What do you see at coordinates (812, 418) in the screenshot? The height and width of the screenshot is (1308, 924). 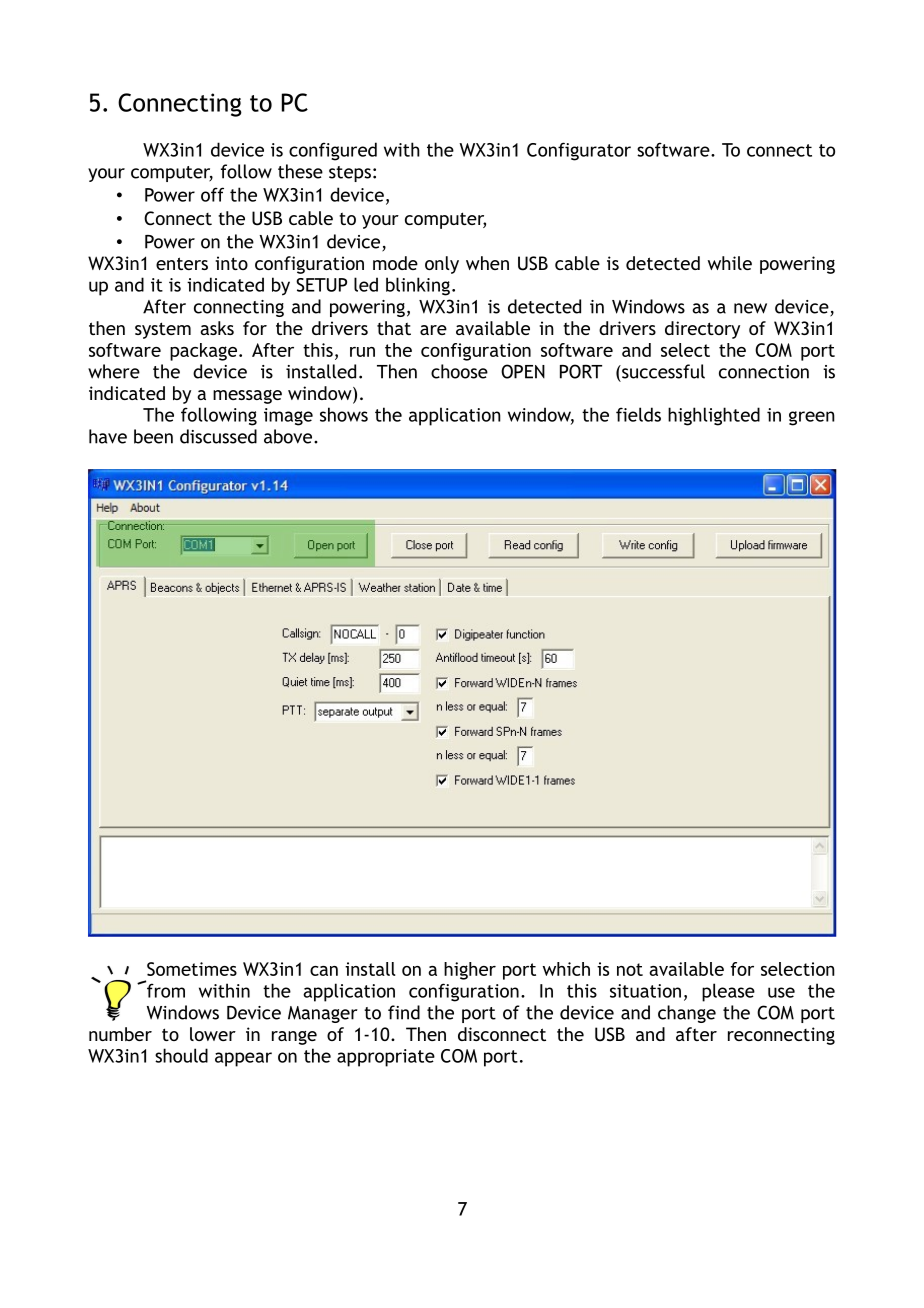 I see `green` at bounding box center [812, 418].
